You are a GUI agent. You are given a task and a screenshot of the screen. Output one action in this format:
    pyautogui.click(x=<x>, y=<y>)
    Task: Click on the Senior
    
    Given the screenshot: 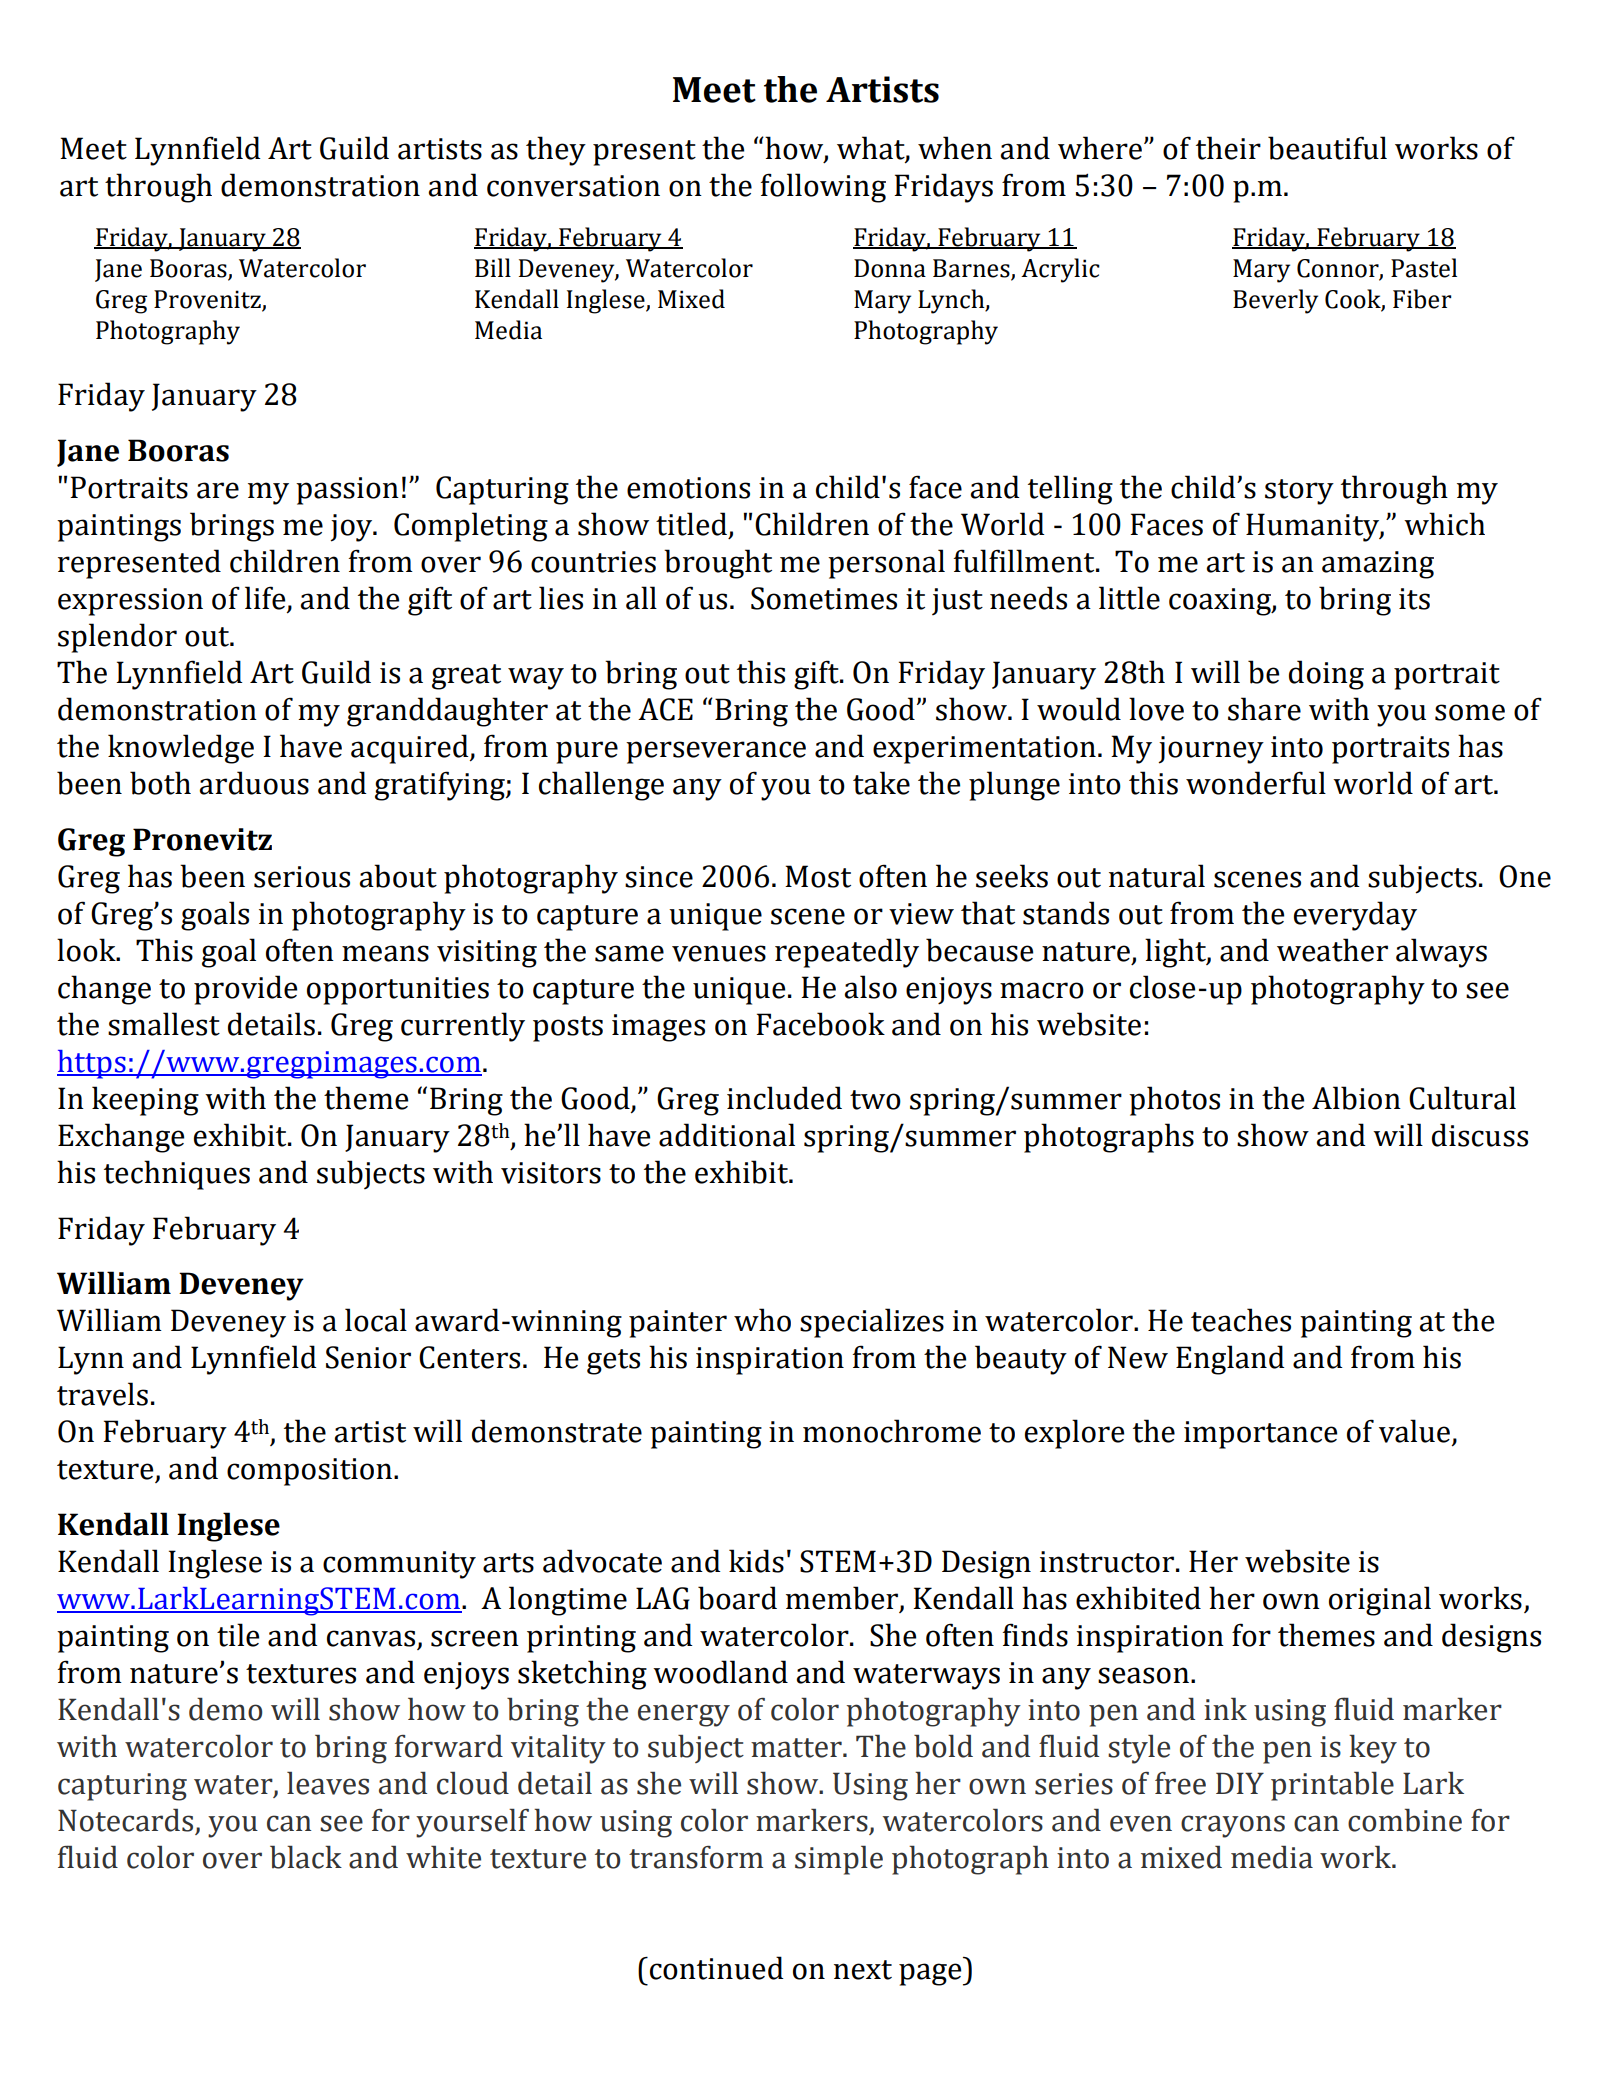 What is the action you would take?
    pyautogui.click(x=368, y=1357)
